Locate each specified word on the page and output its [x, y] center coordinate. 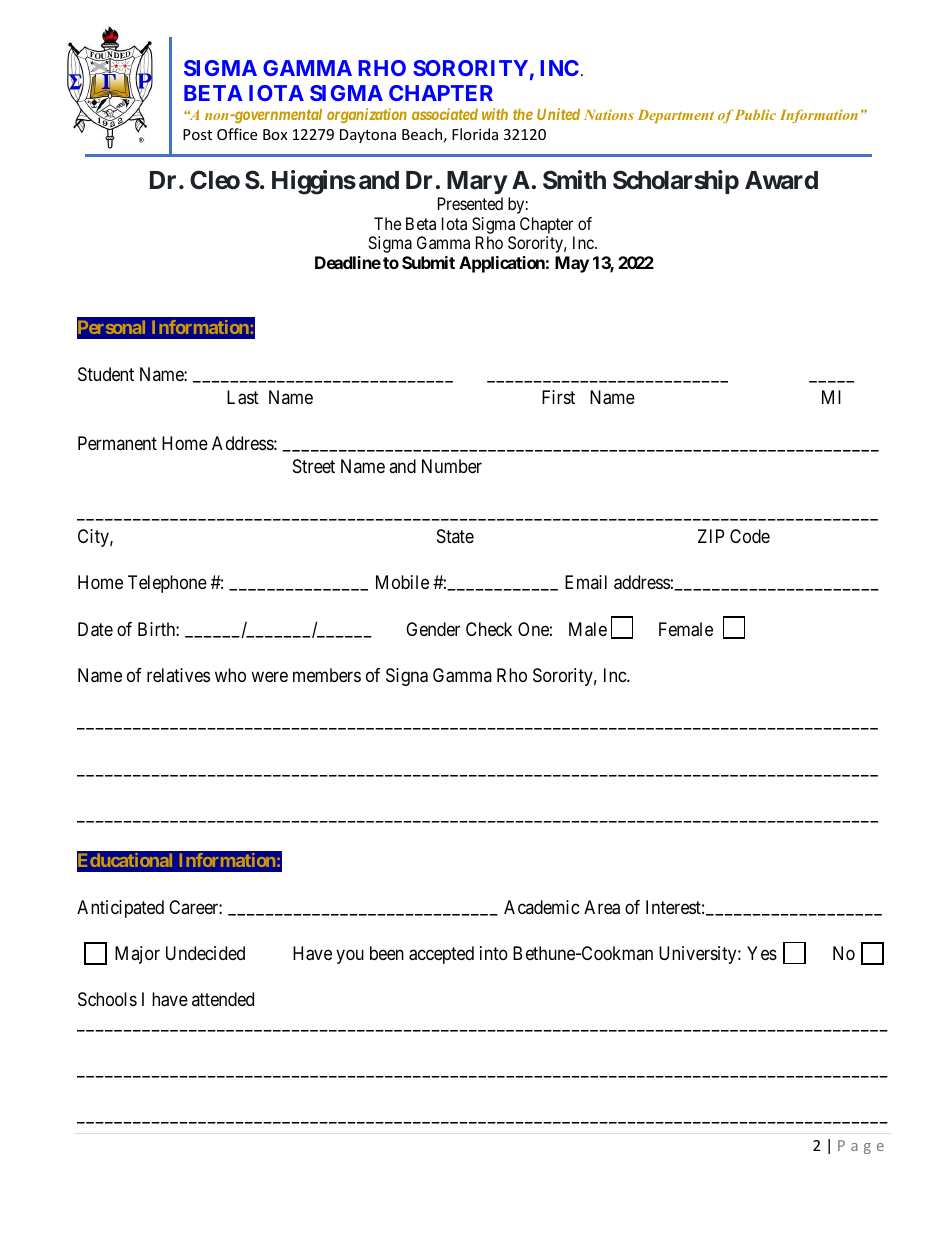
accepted [441, 955]
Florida [475, 134]
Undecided [205, 953]
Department [676, 116]
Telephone [167, 584]
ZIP [711, 536]
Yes [762, 953]
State [455, 536]
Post [197, 134]
